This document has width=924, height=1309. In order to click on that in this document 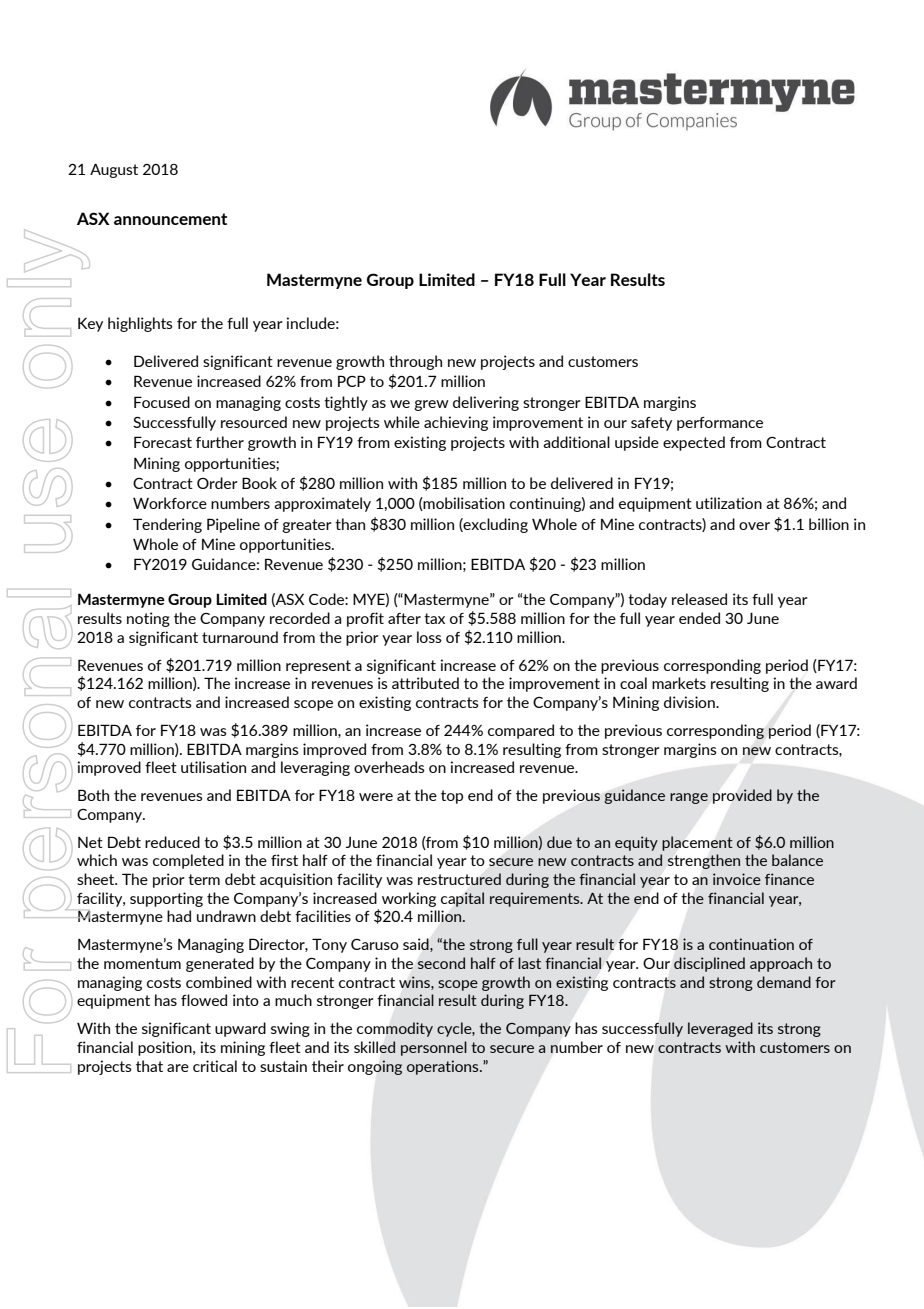, I will do `click(149, 1066)`.
